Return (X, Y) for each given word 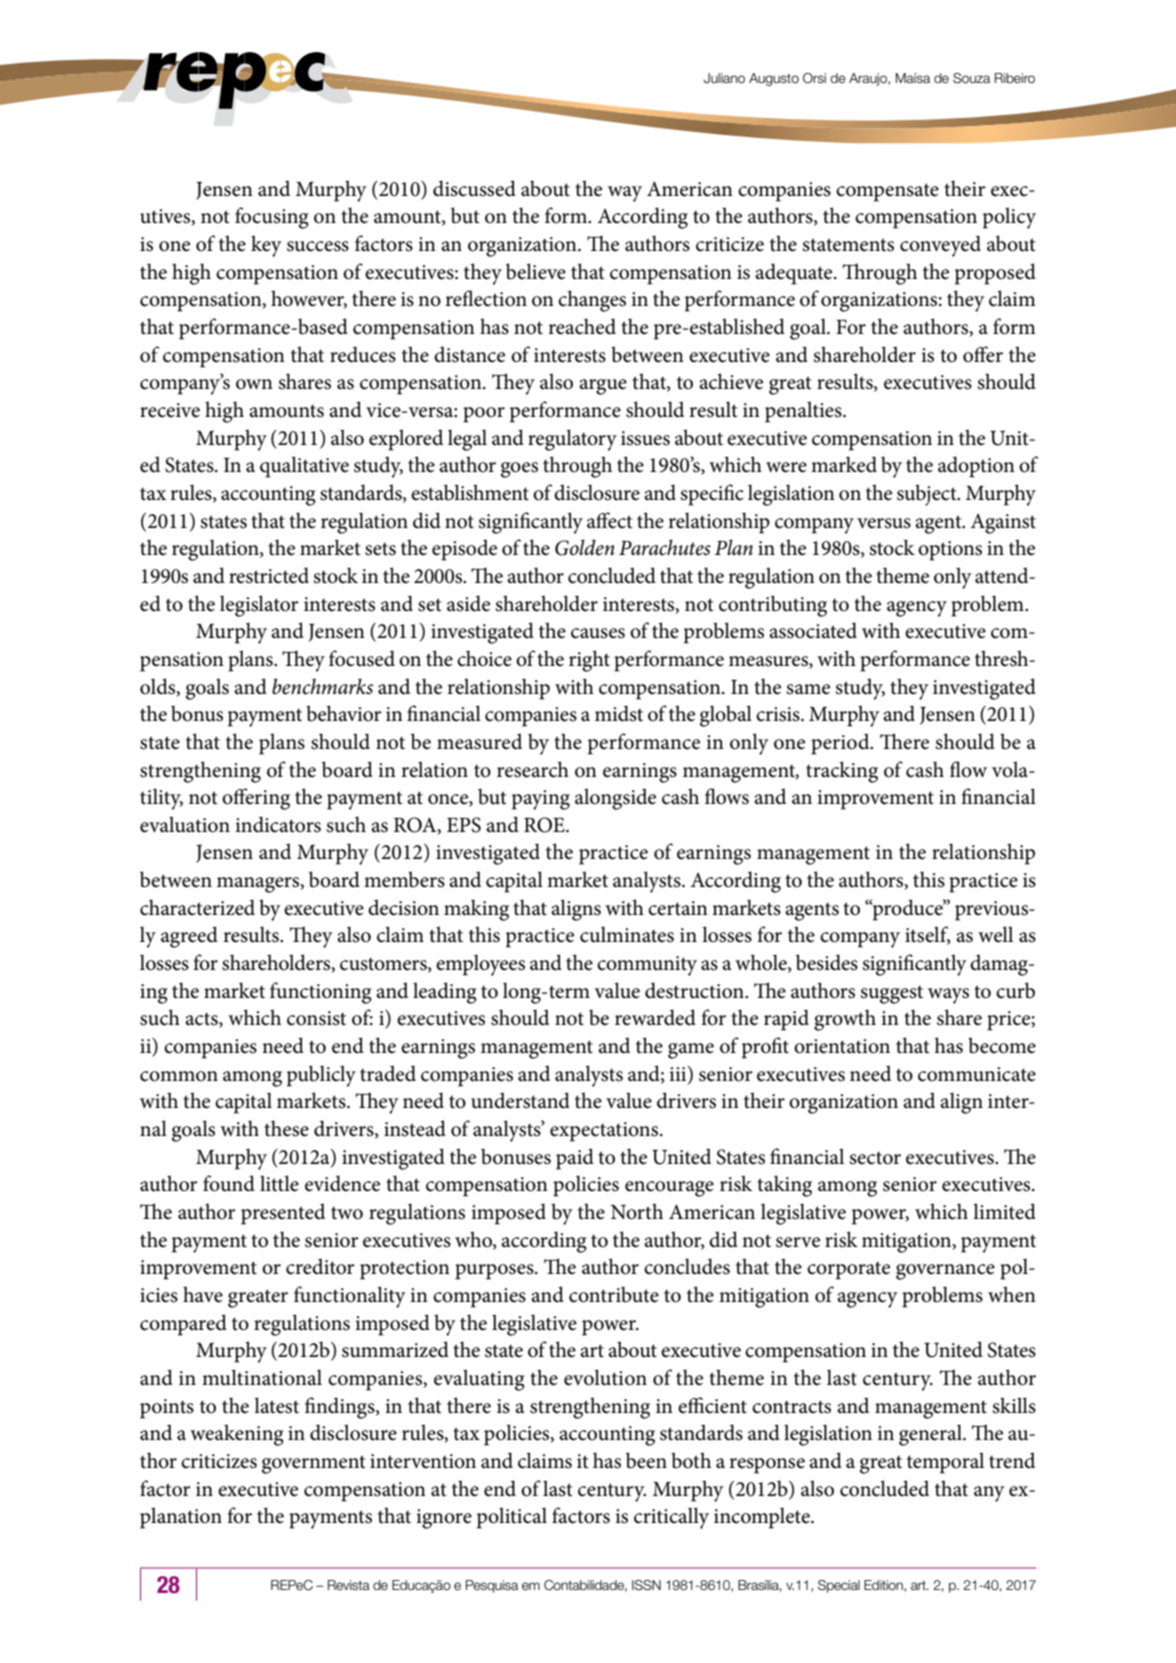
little (279, 1183)
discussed (474, 188)
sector (875, 1158)
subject (928, 495)
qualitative (304, 467)
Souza (971, 78)
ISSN (646, 1585)
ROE (545, 825)
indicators (278, 824)
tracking (842, 772)
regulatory (572, 440)
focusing (272, 218)
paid (575, 1159)
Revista (349, 1585)
